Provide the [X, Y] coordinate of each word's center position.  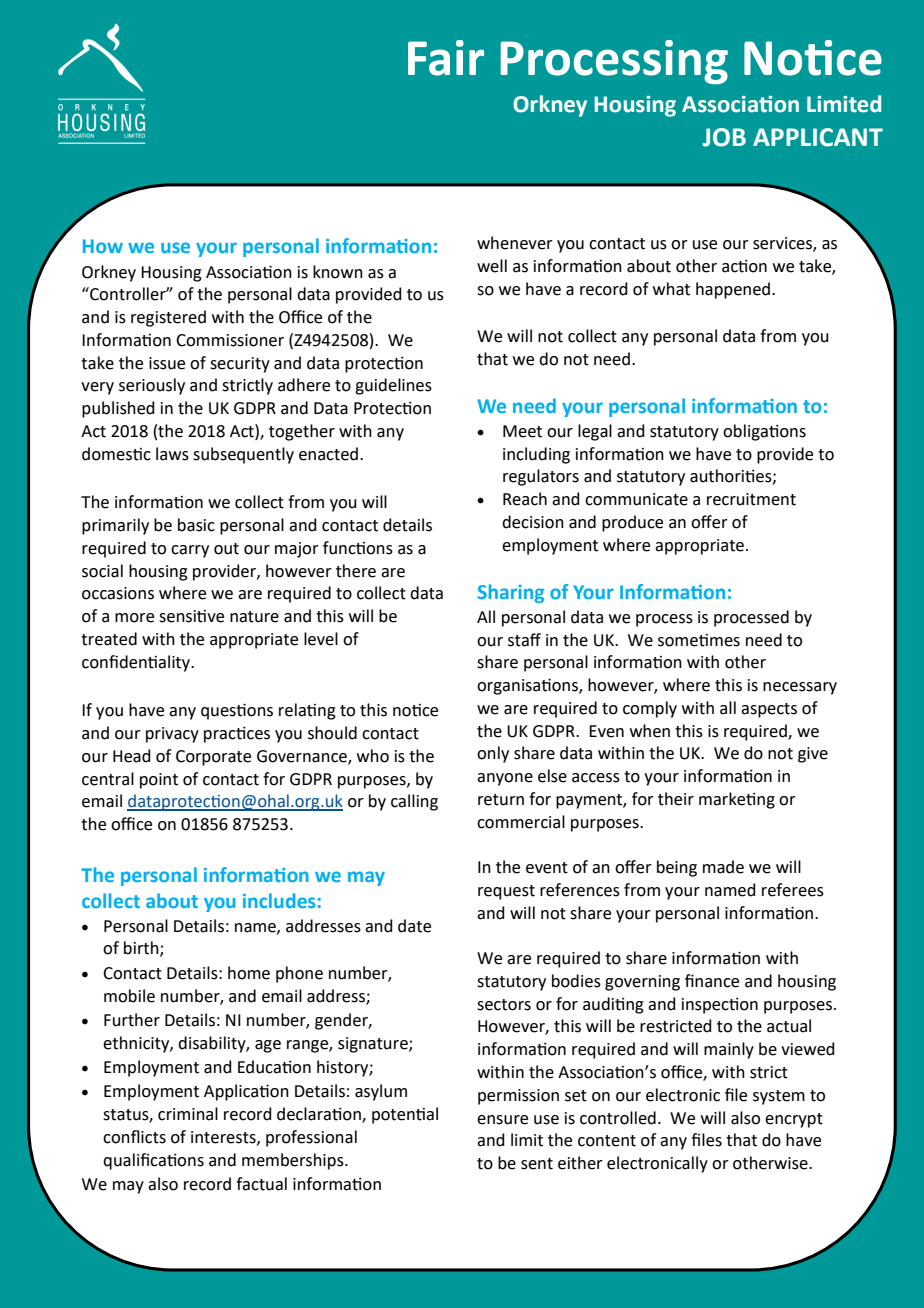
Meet [522, 431]
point [159, 781]
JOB [724, 137]
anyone [505, 779]
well [492, 266]
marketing [737, 800]
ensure [502, 1120]
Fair [446, 58]
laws [172, 454]
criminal [188, 1114]
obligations [764, 432]
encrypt [794, 1120]
